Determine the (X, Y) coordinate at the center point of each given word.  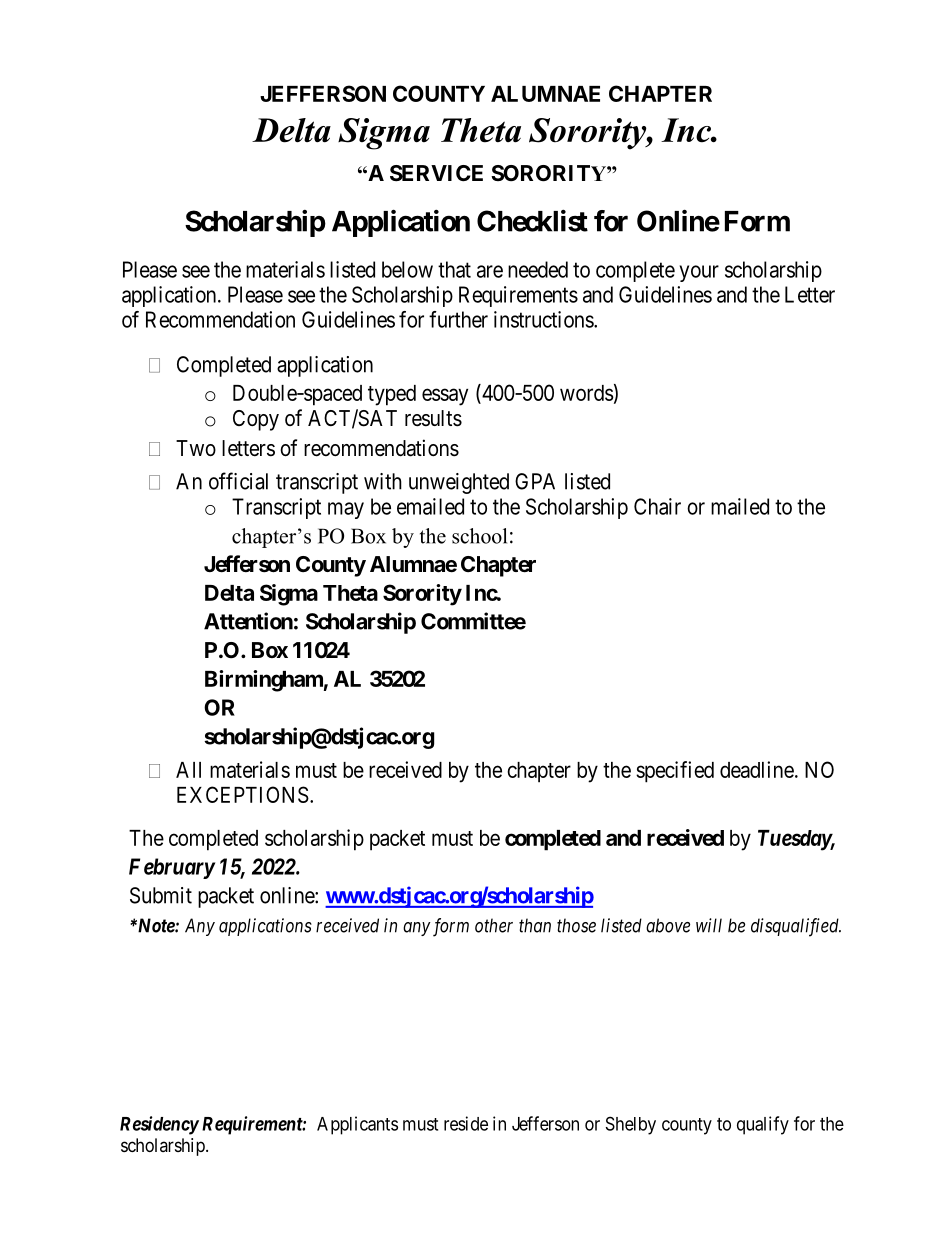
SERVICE (436, 173)
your (699, 273)
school (479, 536)
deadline (757, 769)
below (407, 269)
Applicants (357, 1125)
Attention (248, 621)
